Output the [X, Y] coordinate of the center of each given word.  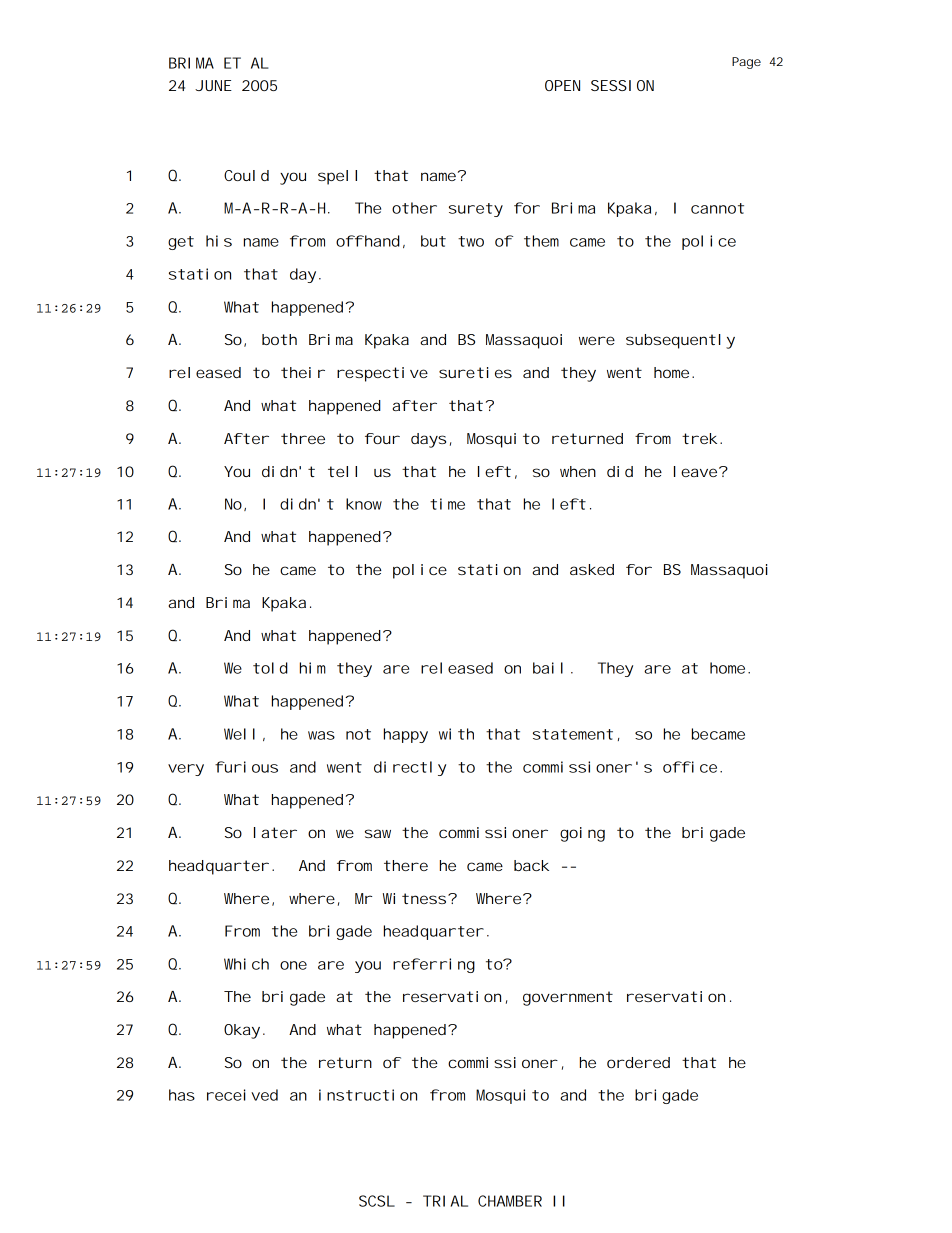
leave [698, 471]
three [303, 438]
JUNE [213, 85]
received [242, 1095]
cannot [717, 208]
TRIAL [445, 1201]
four [382, 438]
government [568, 998]
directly [410, 768]
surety [476, 210]
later [275, 832]
